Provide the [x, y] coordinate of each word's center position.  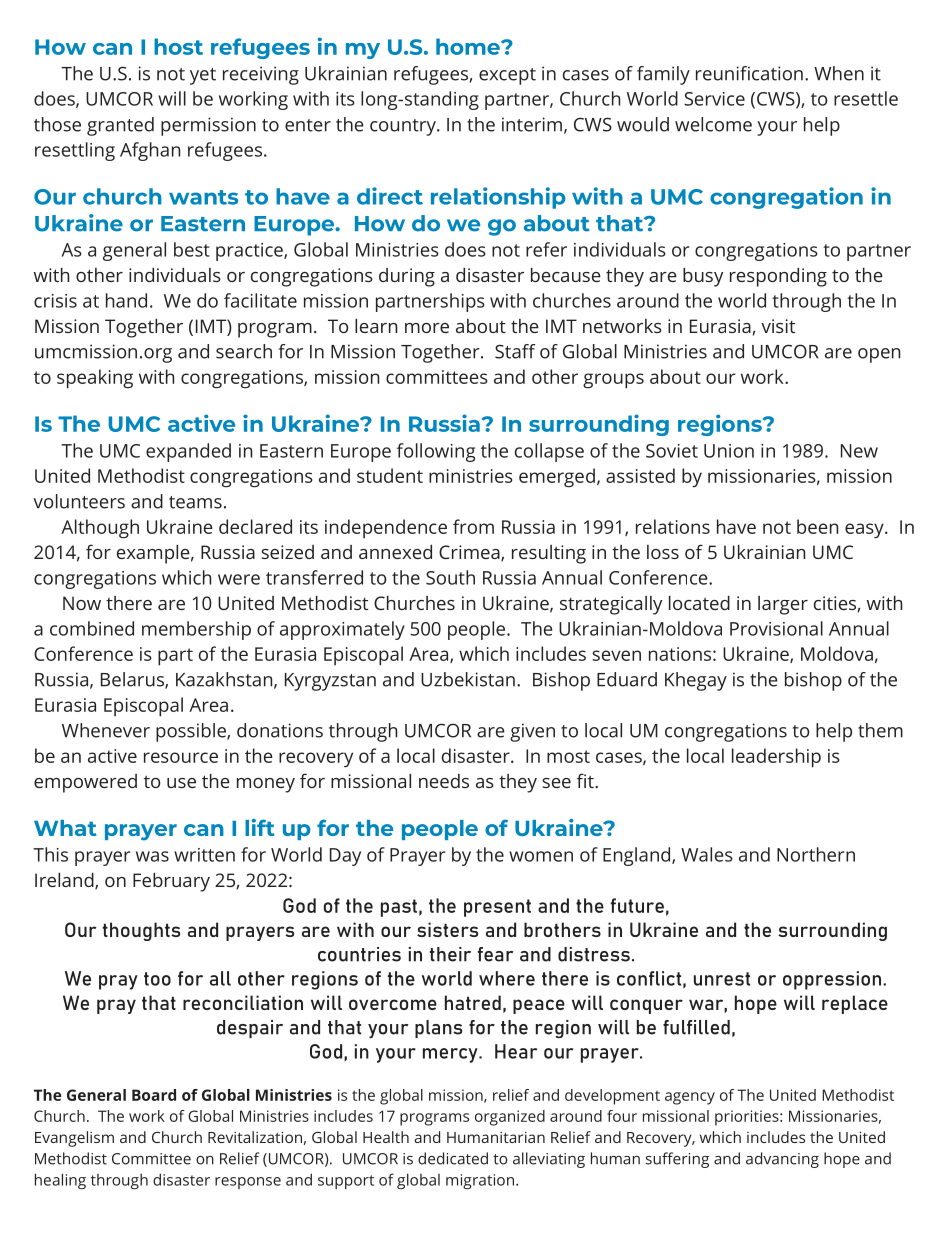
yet [203, 76]
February [171, 882]
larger [783, 605]
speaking [95, 379]
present [497, 908]
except [507, 76]
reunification [749, 73]
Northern [816, 854]
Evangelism [74, 1139]
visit [778, 326]
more [427, 328]
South [450, 577]
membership [196, 630]
